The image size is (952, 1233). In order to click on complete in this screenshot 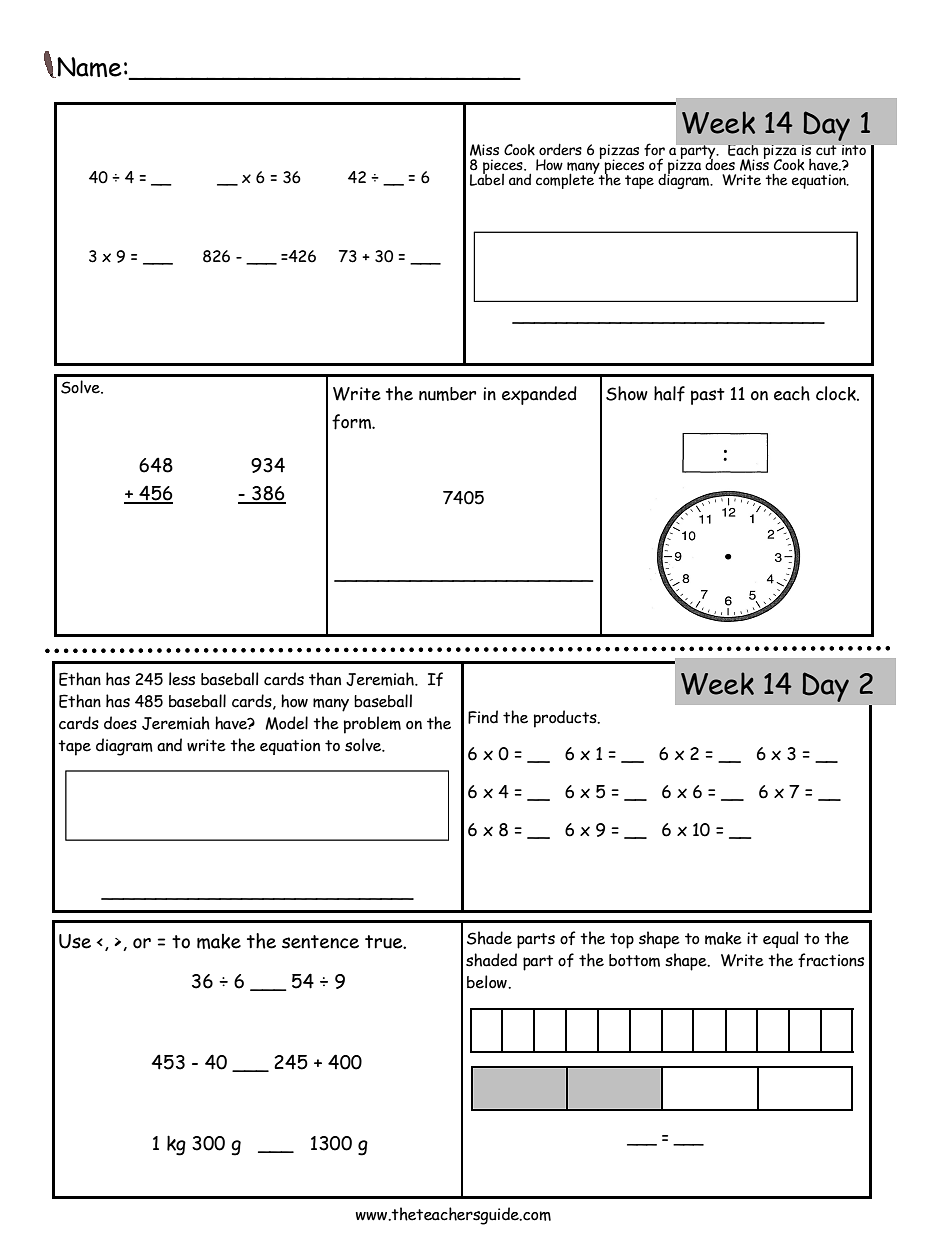, I will do `click(566, 180)`.
